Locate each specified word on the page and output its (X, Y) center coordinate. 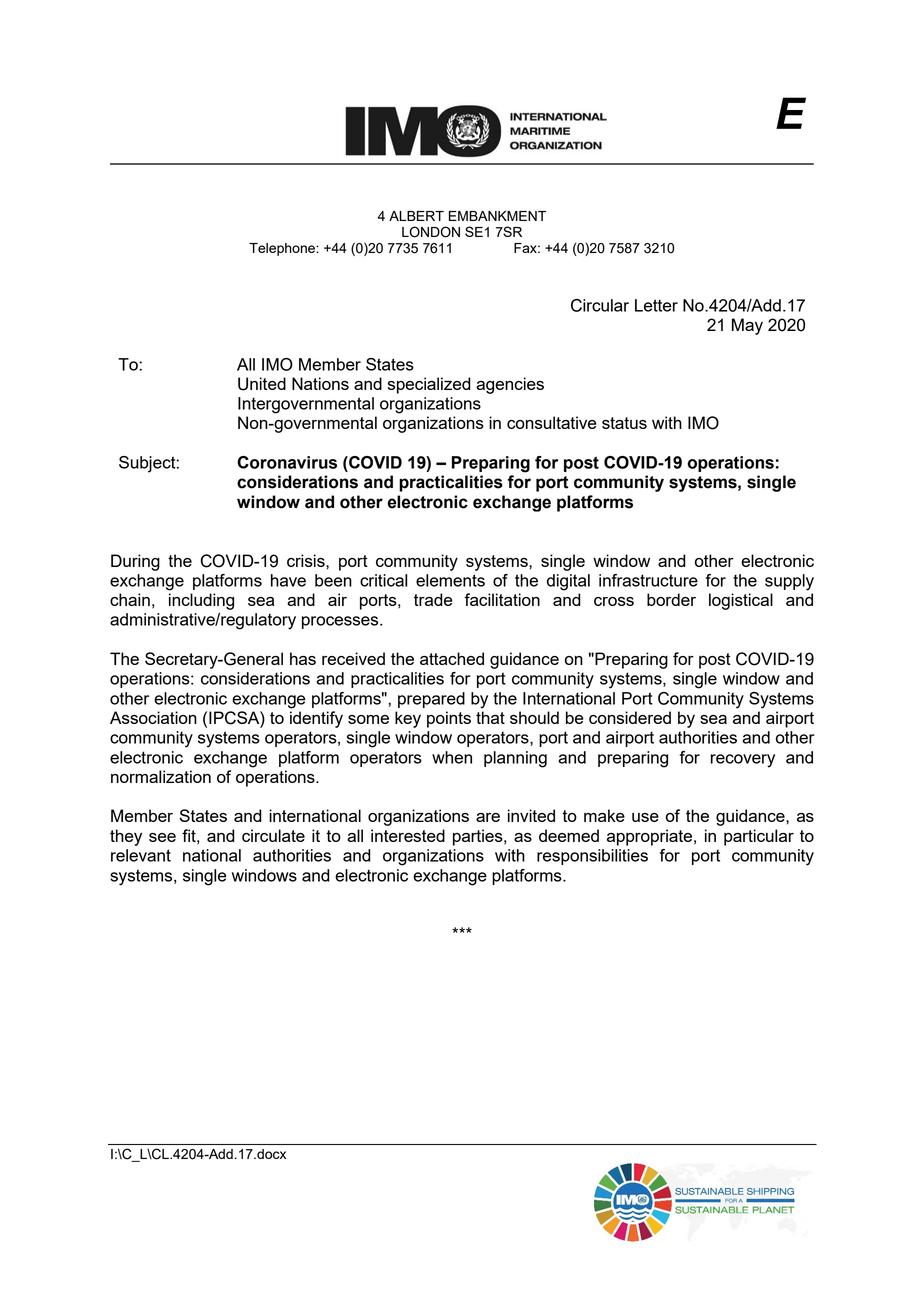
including (201, 601)
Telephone (283, 249)
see (162, 837)
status (624, 423)
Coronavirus (287, 462)
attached (452, 658)
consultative (551, 422)
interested (408, 835)
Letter (656, 305)
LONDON (431, 232)
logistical (741, 601)
